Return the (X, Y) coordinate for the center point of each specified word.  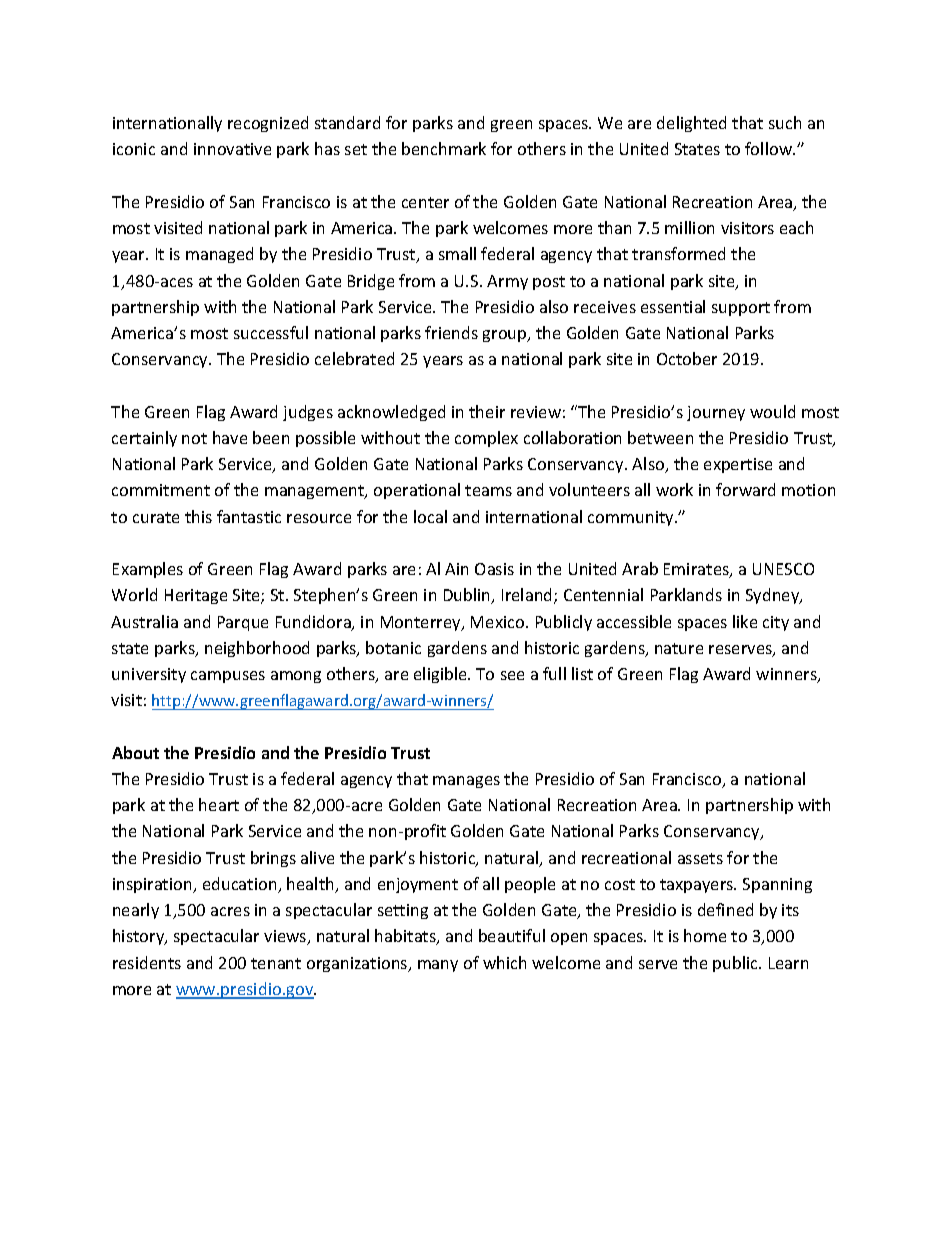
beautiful (512, 935)
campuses (228, 677)
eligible (442, 675)
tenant (276, 963)
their (487, 411)
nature (679, 648)
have (230, 437)
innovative (232, 149)
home (705, 935)
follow (770, 148)
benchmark (444, 148)
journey (716, 413)
